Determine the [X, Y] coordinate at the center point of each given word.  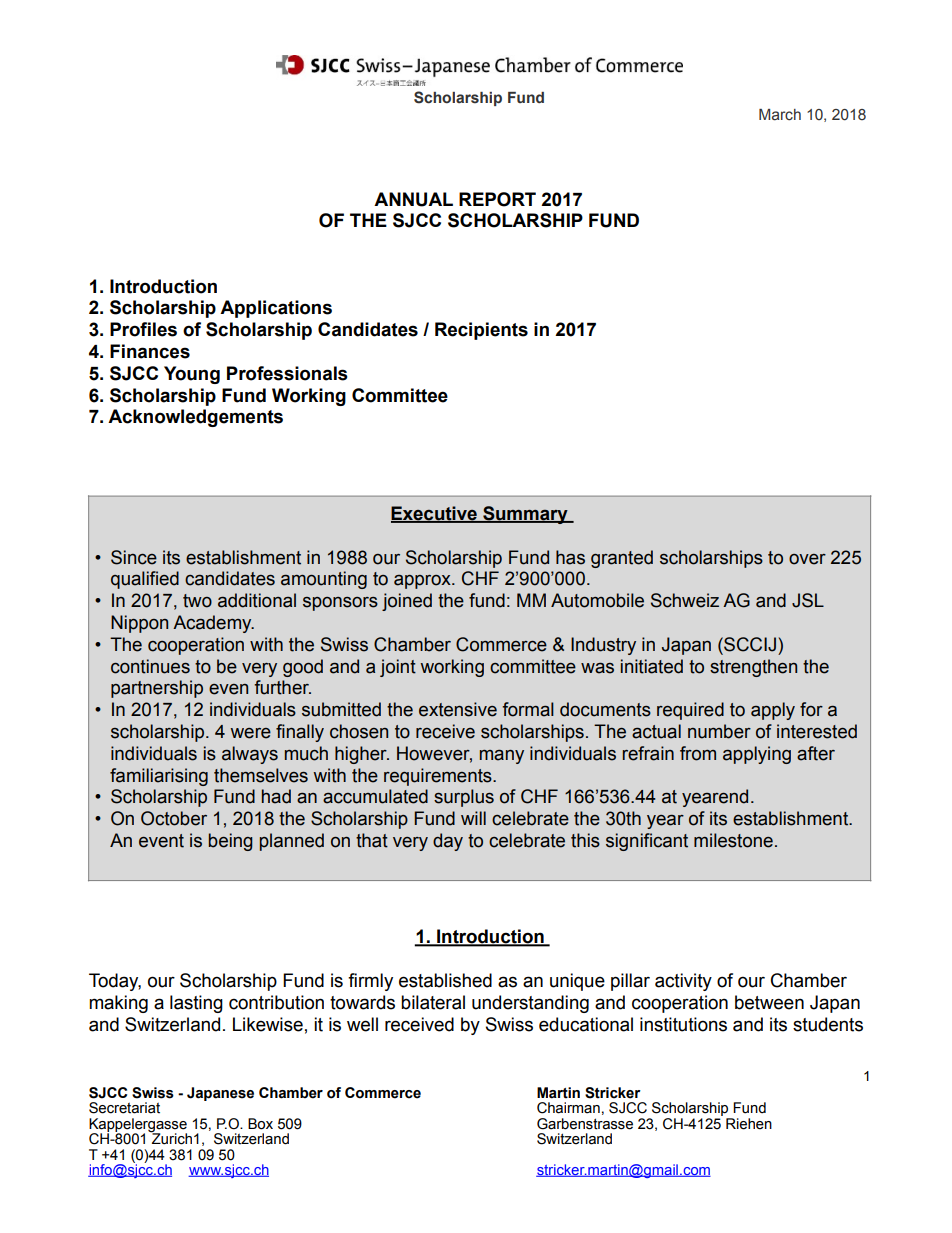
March [780, 115]
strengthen [753, 668]
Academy [213, 624]
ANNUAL [413, 199]
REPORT [497, 199]
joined [407, 602]
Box [260, 1124]
